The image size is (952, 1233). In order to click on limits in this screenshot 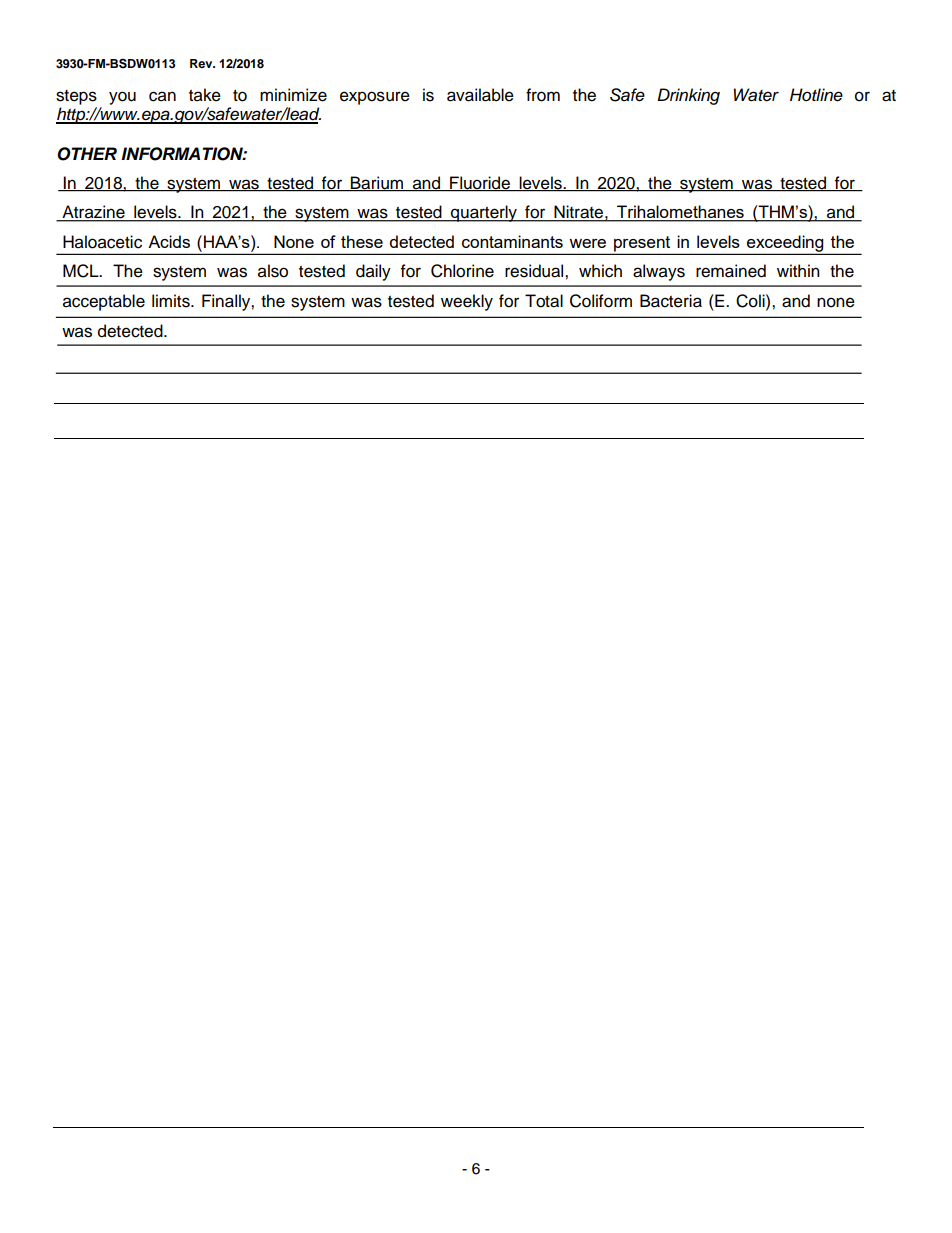, I will do `click(172, 301)`.
